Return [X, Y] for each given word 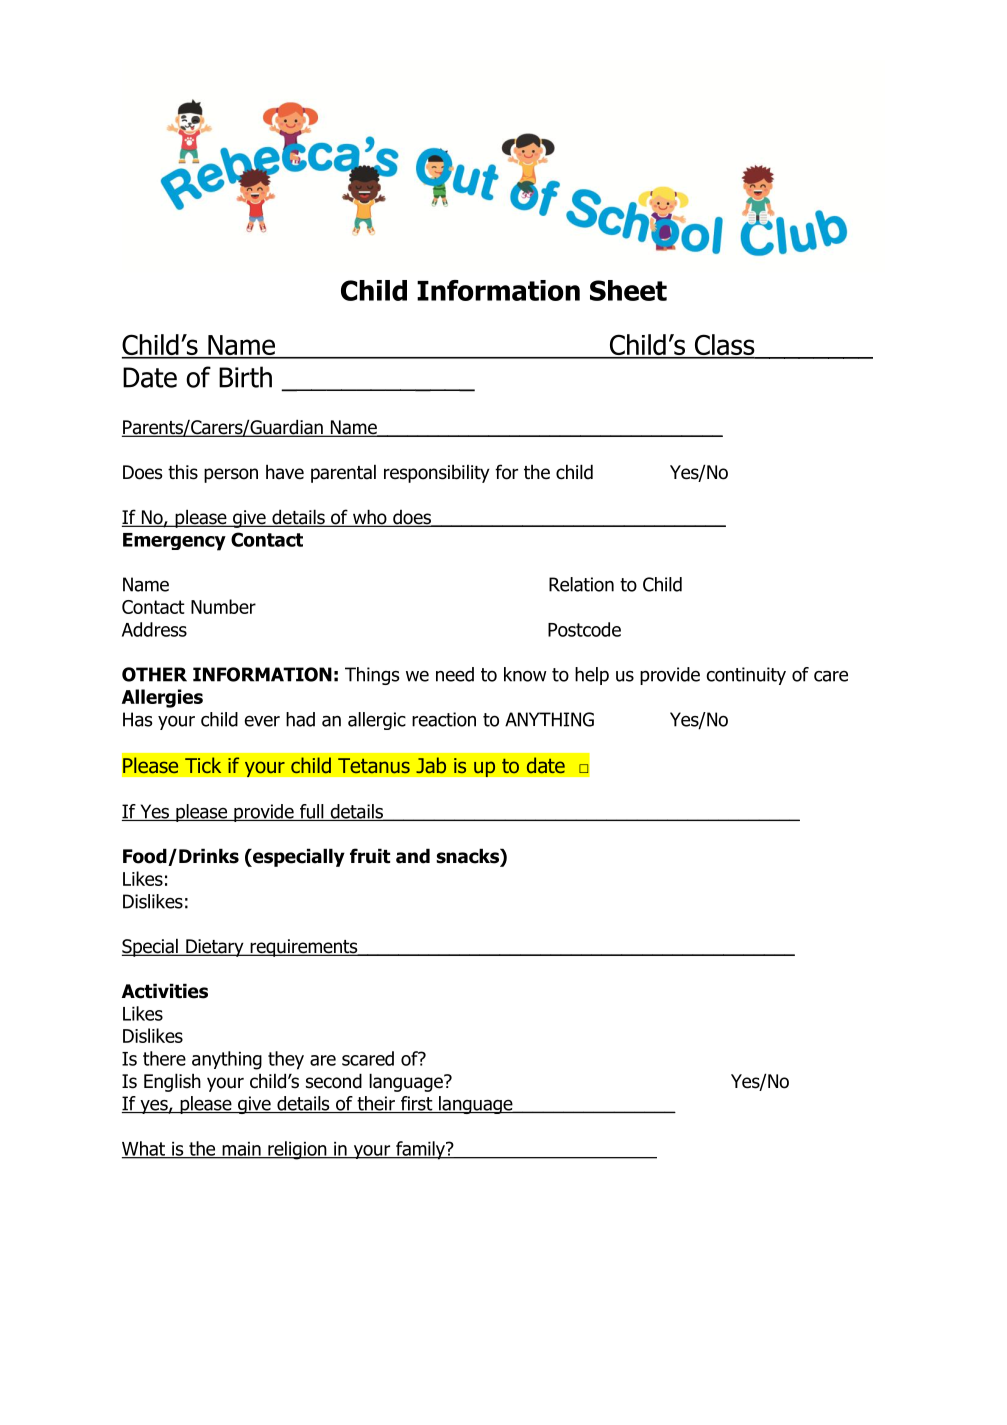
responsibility [437, 473]
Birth [245, 377]
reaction [444, 719]
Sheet [628, 290]
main [241, 1150]
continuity [746, 676]
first [416, 1104]
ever [262, 721]
